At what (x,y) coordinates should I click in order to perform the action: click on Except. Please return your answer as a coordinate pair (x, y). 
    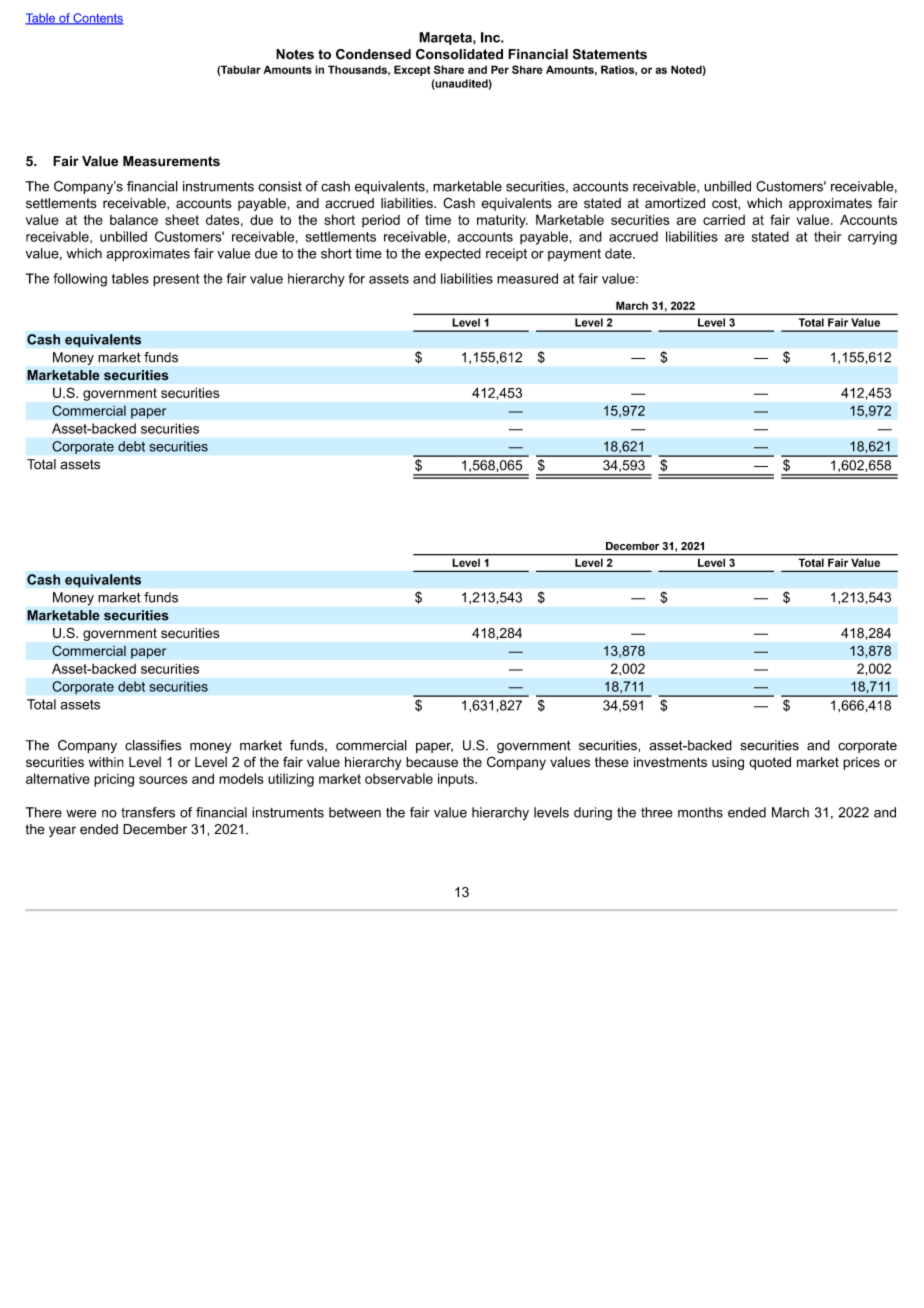
    Looking at the image, I should click on (412, 70).
